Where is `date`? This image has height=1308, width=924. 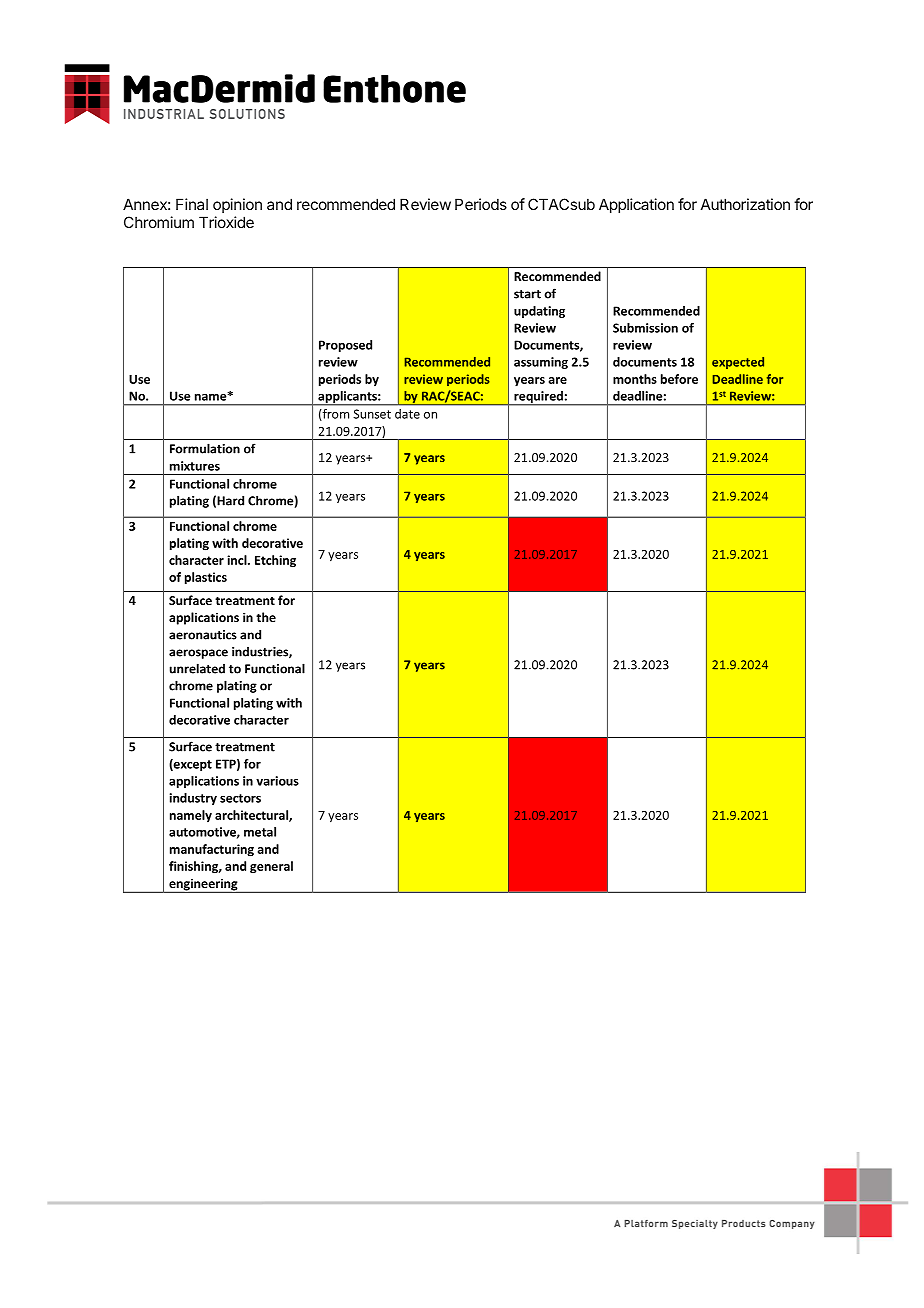 date is located at coordinates (407, 414).
